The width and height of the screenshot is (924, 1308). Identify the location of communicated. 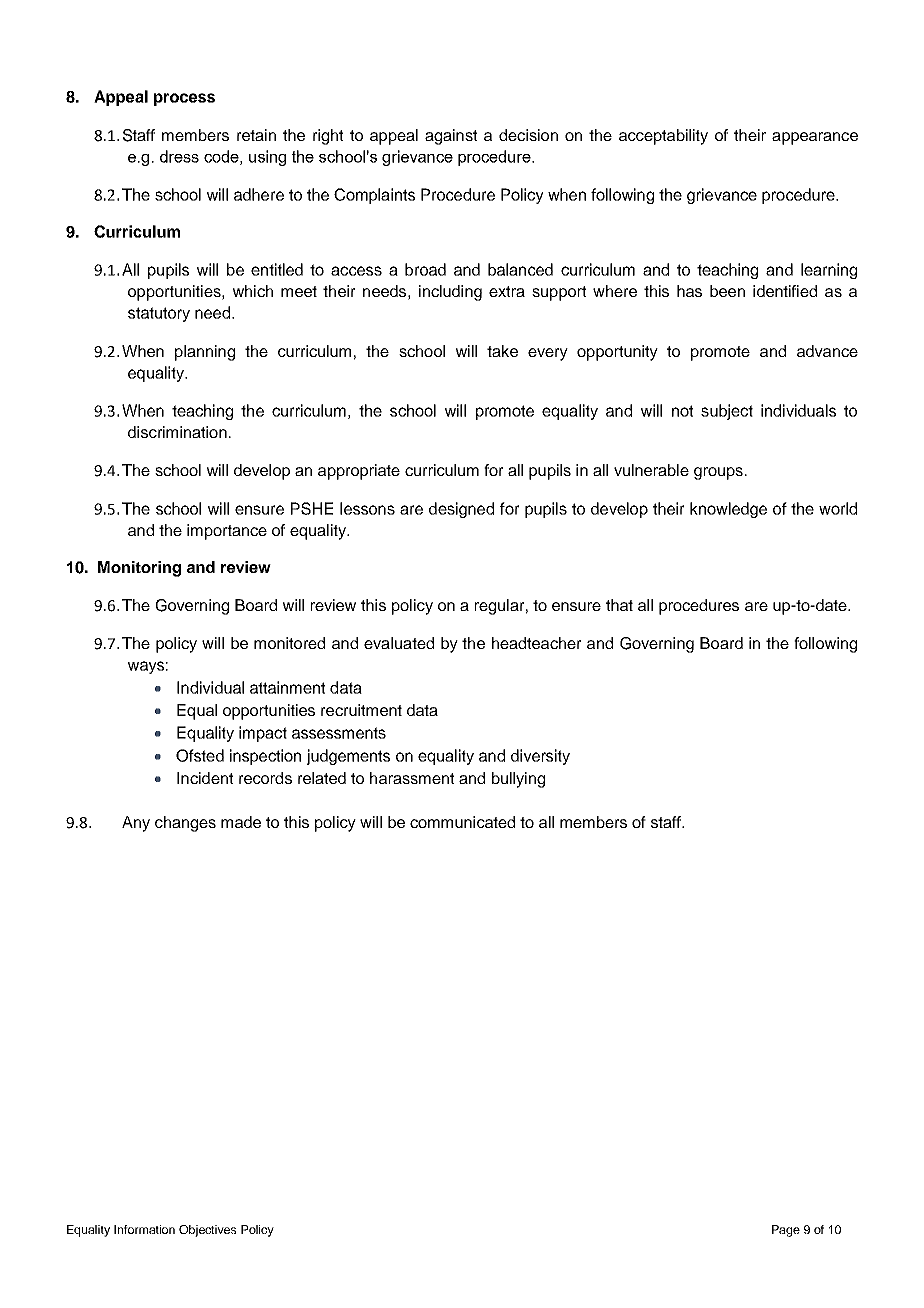
(462, 822).
